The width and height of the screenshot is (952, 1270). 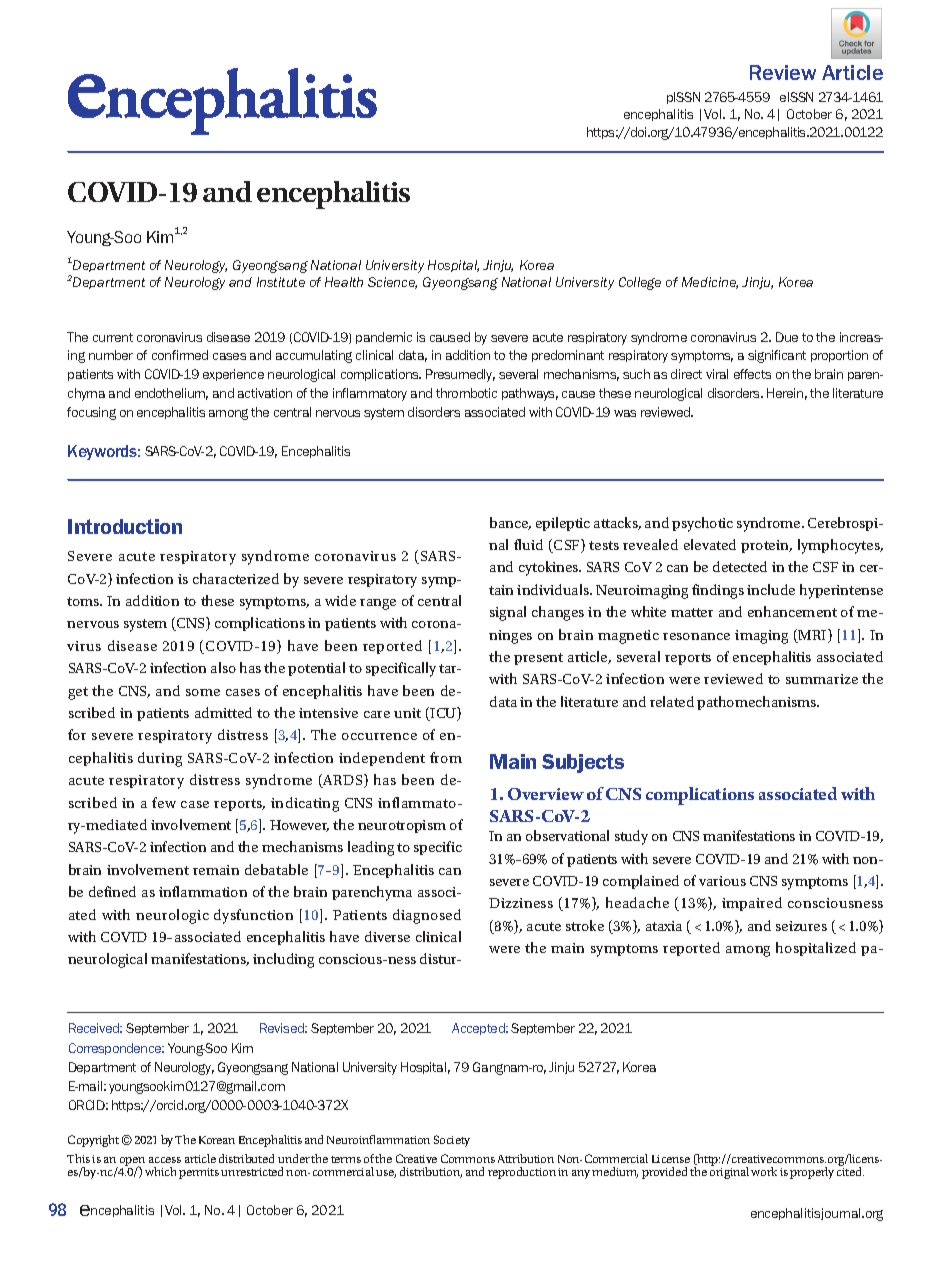 What do you see at coordinates (165, 1160) in the screenshot?
I see `access` at bounding box center [165, 1160].
